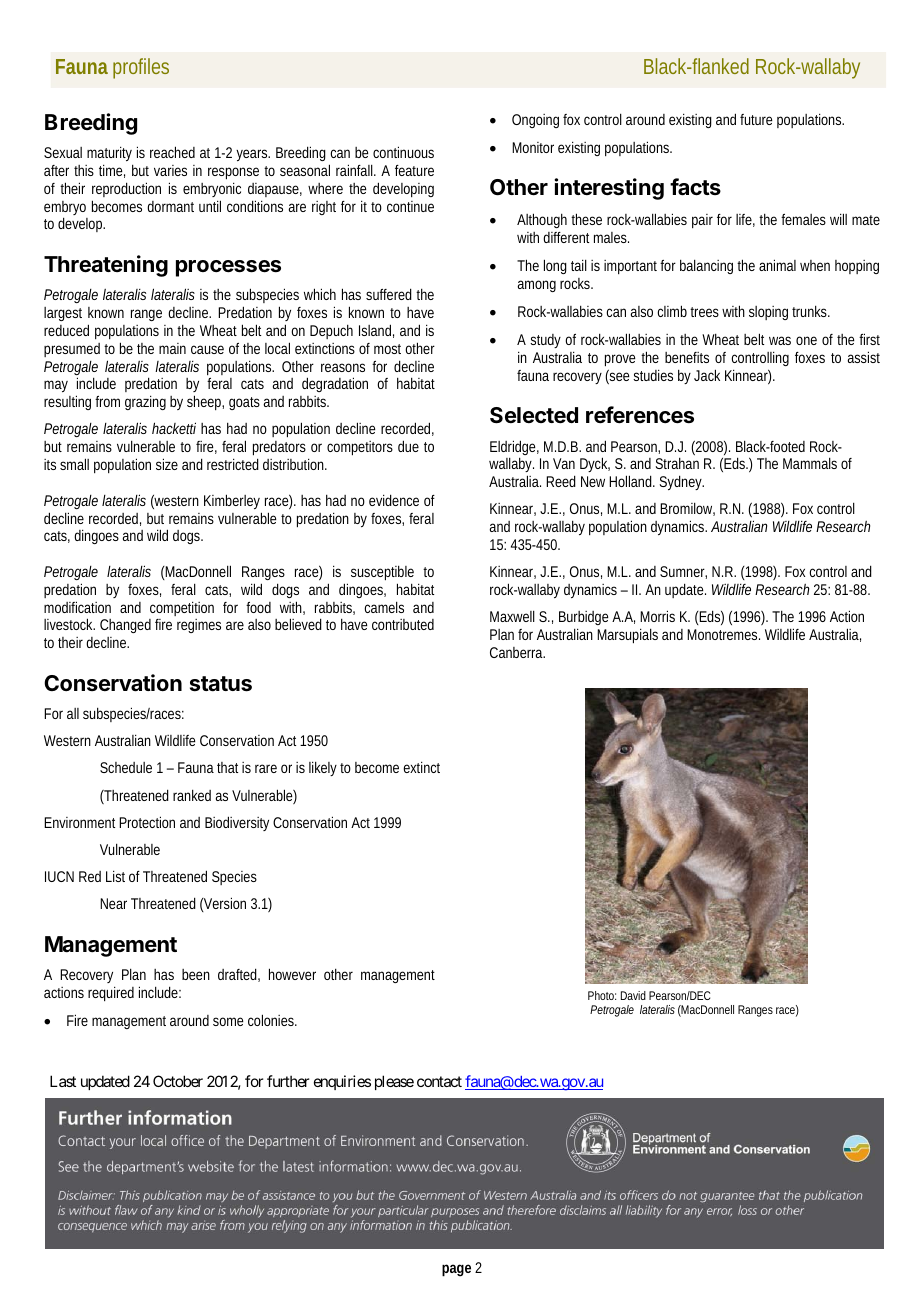  I want to click on Changed, so click(125, 626).
